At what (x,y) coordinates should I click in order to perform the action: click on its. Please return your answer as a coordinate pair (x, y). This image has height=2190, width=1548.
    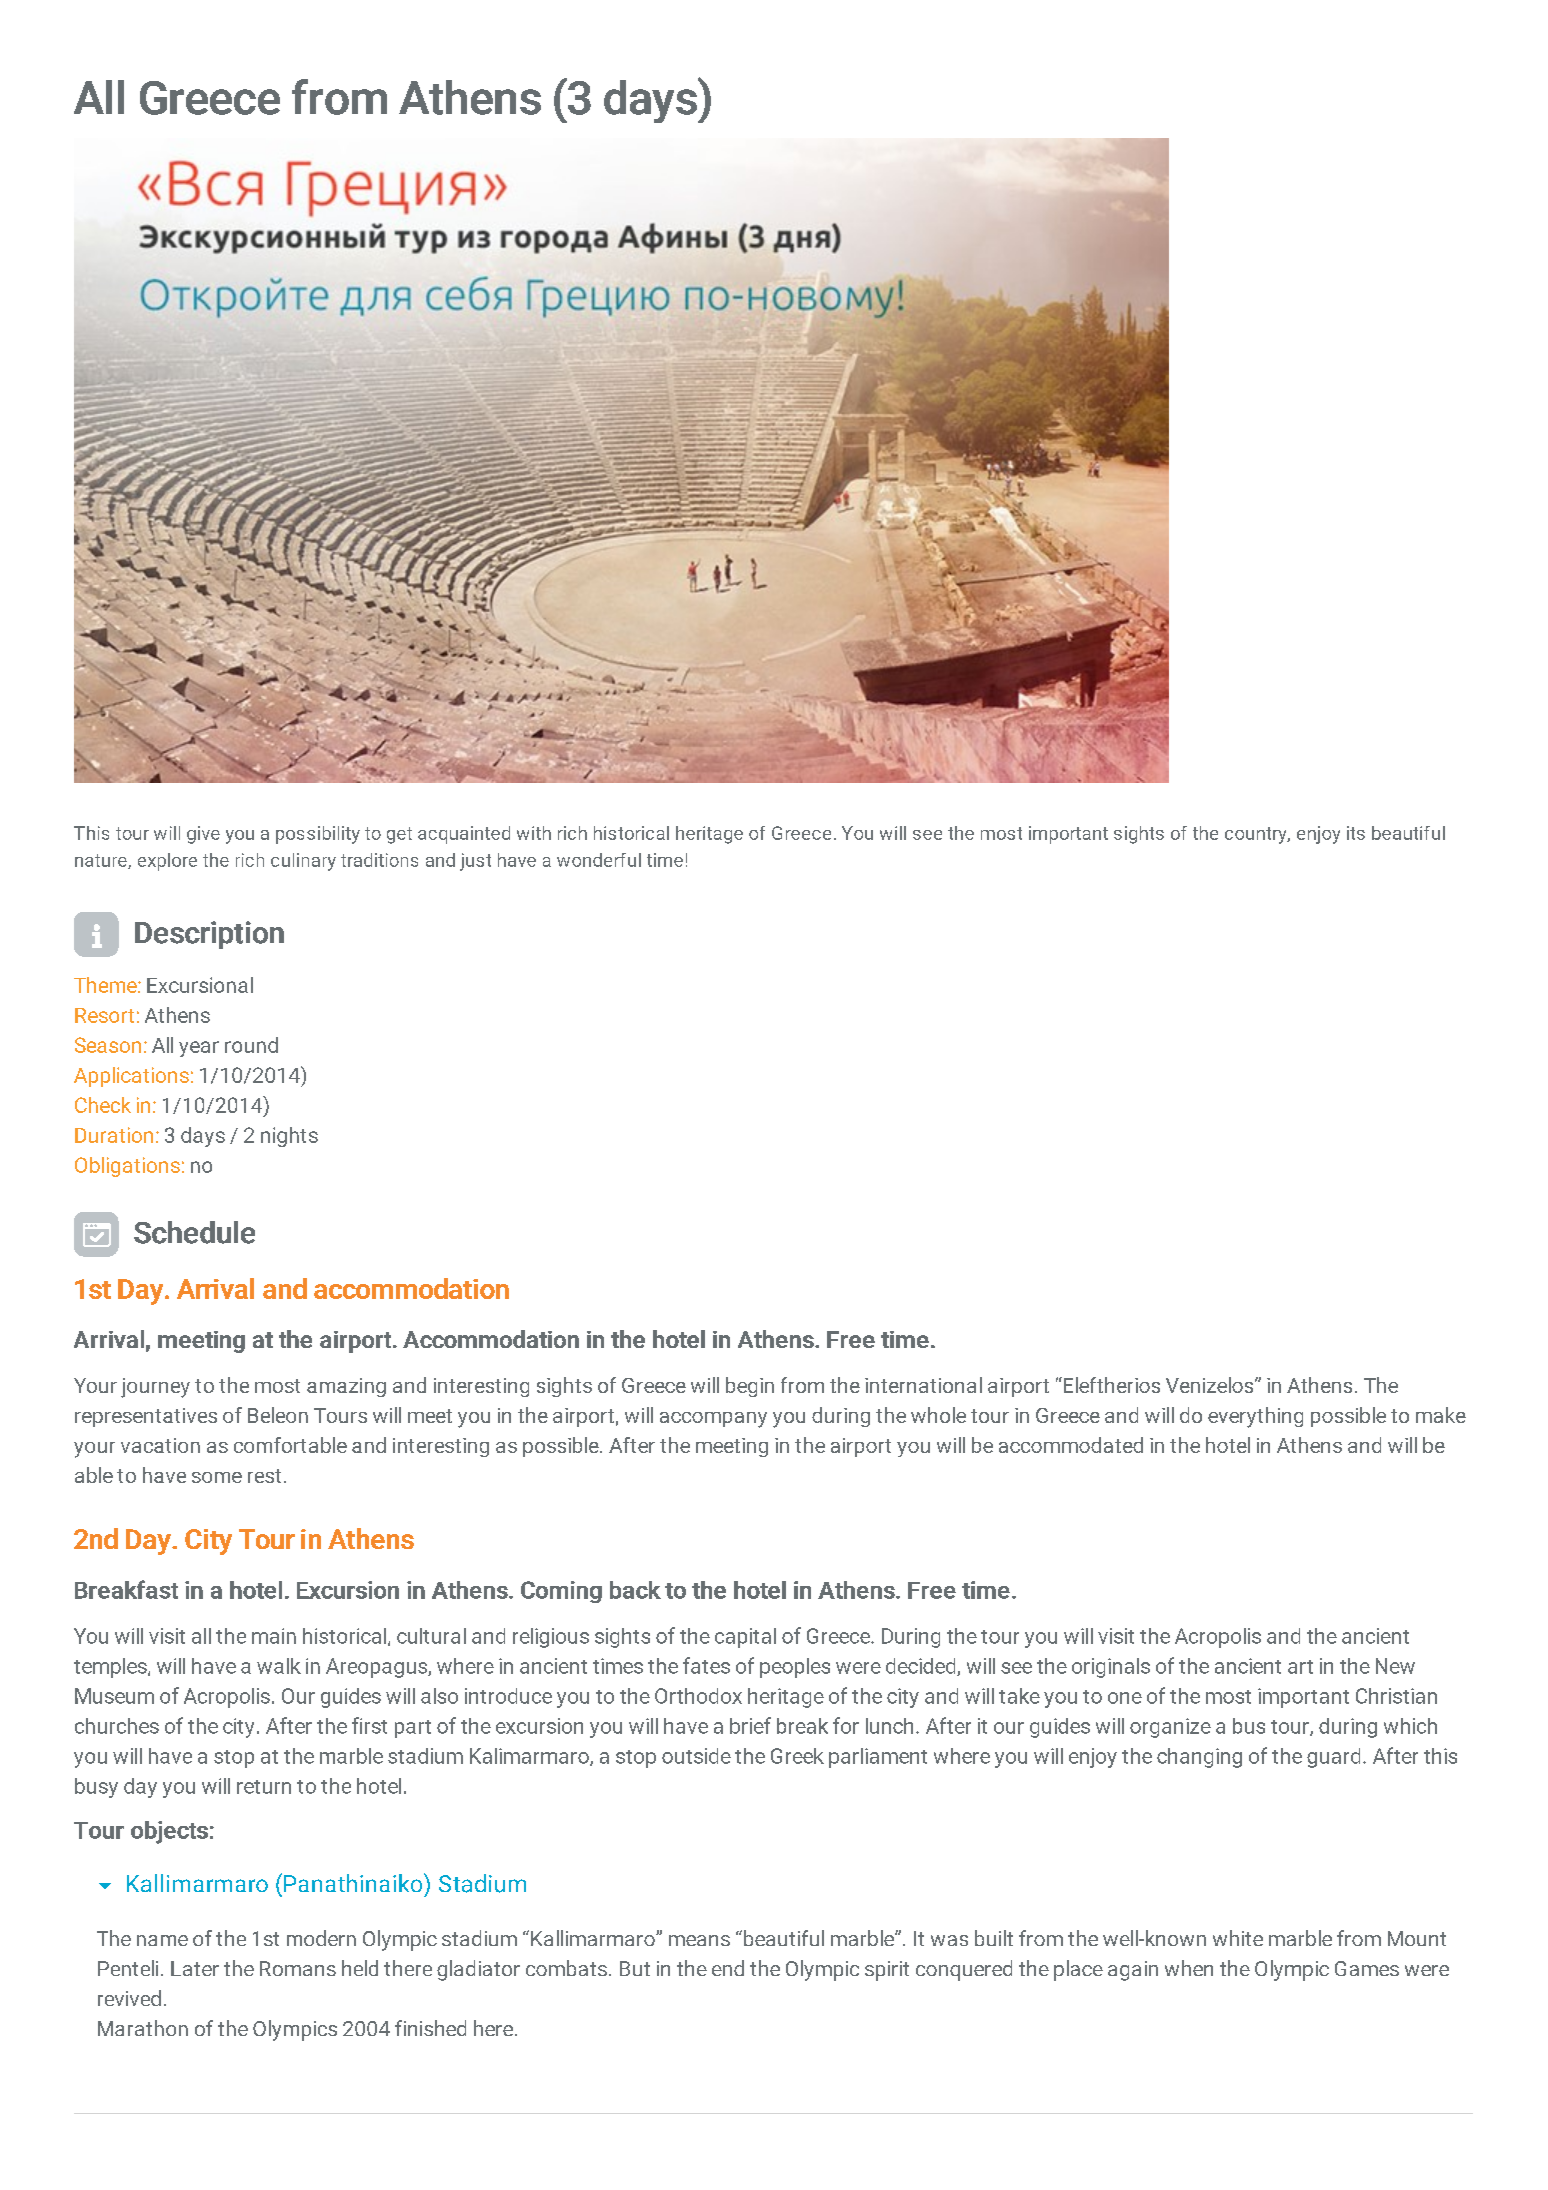
    Looking at the image, I should click on (1356, 833).
